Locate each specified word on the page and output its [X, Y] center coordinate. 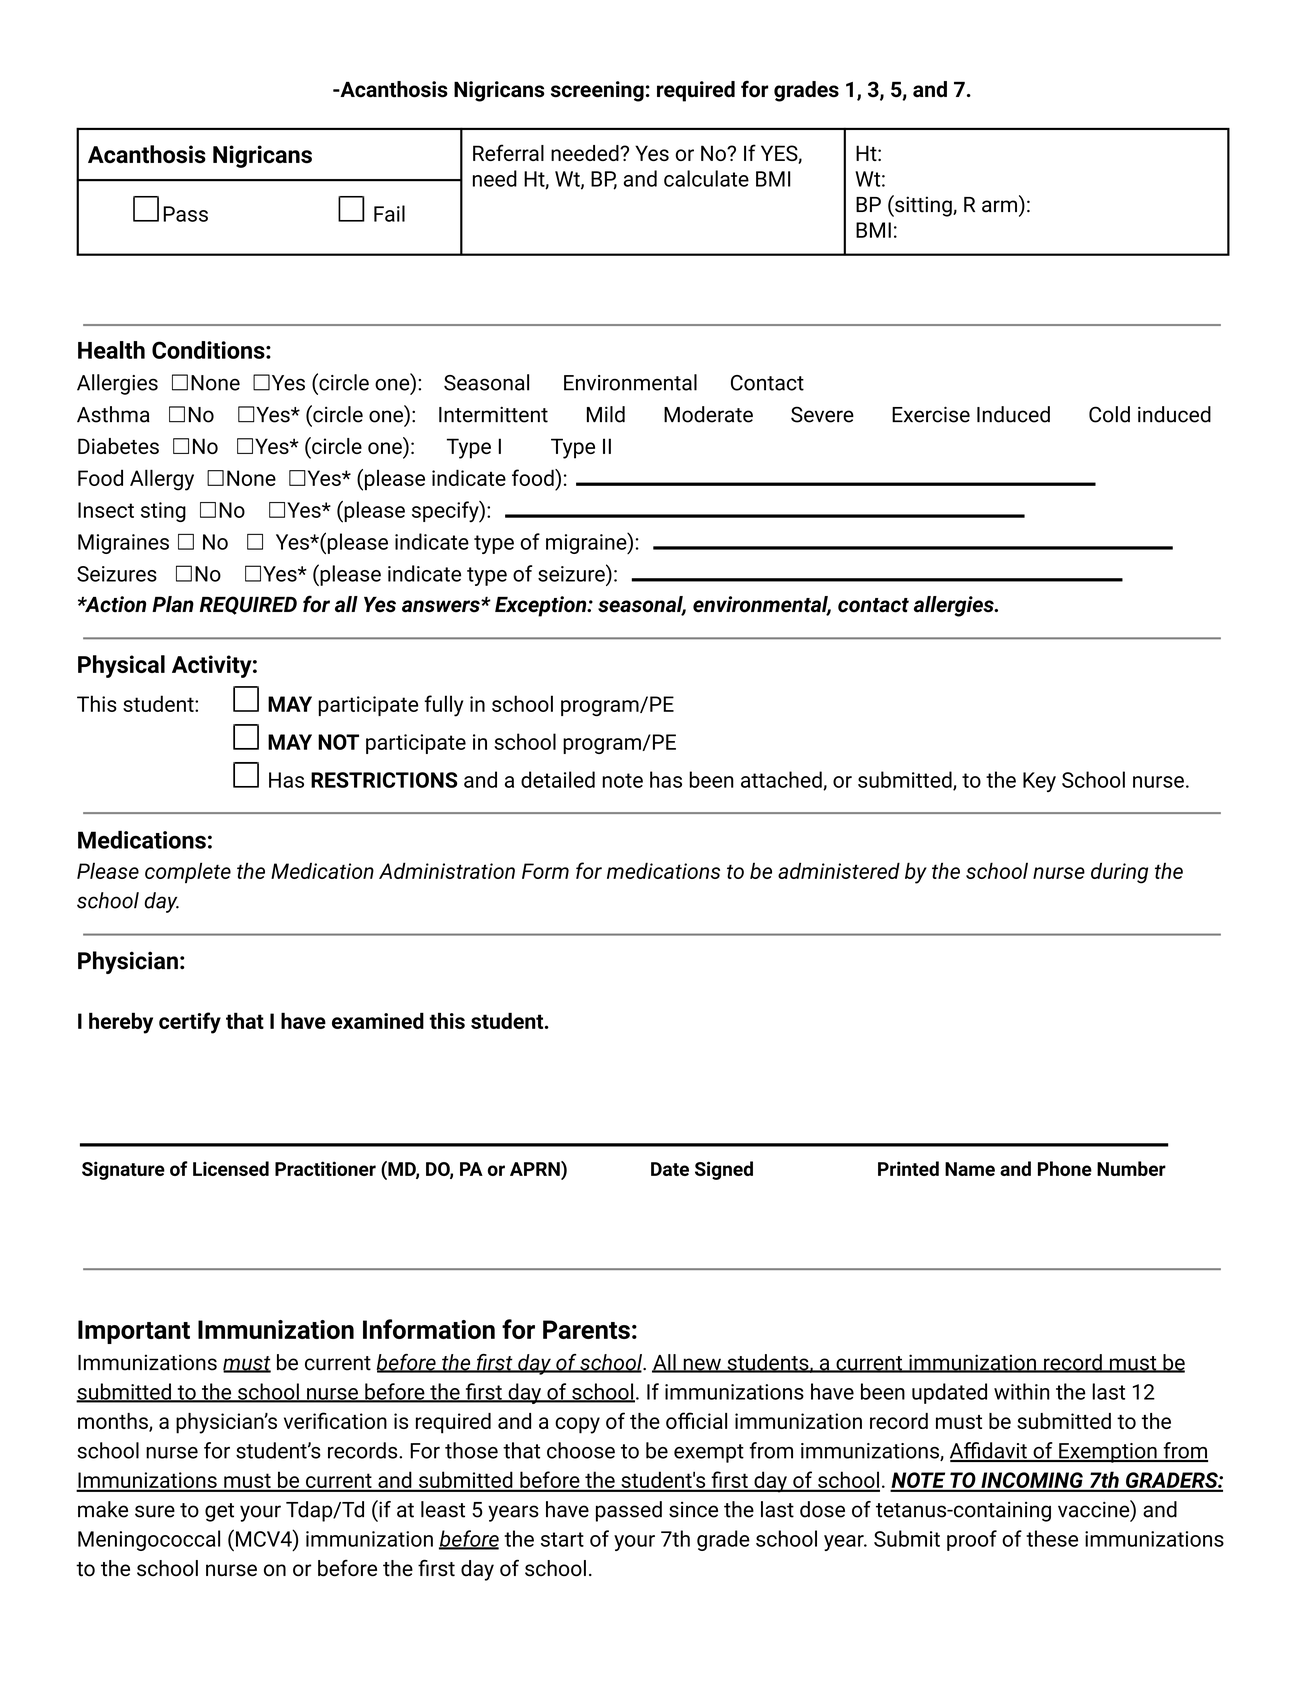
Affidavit [989, 1451]
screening [597, 91]
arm [999, 206]
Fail [389, 213]
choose [581, 1450]
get [219, 1512]
